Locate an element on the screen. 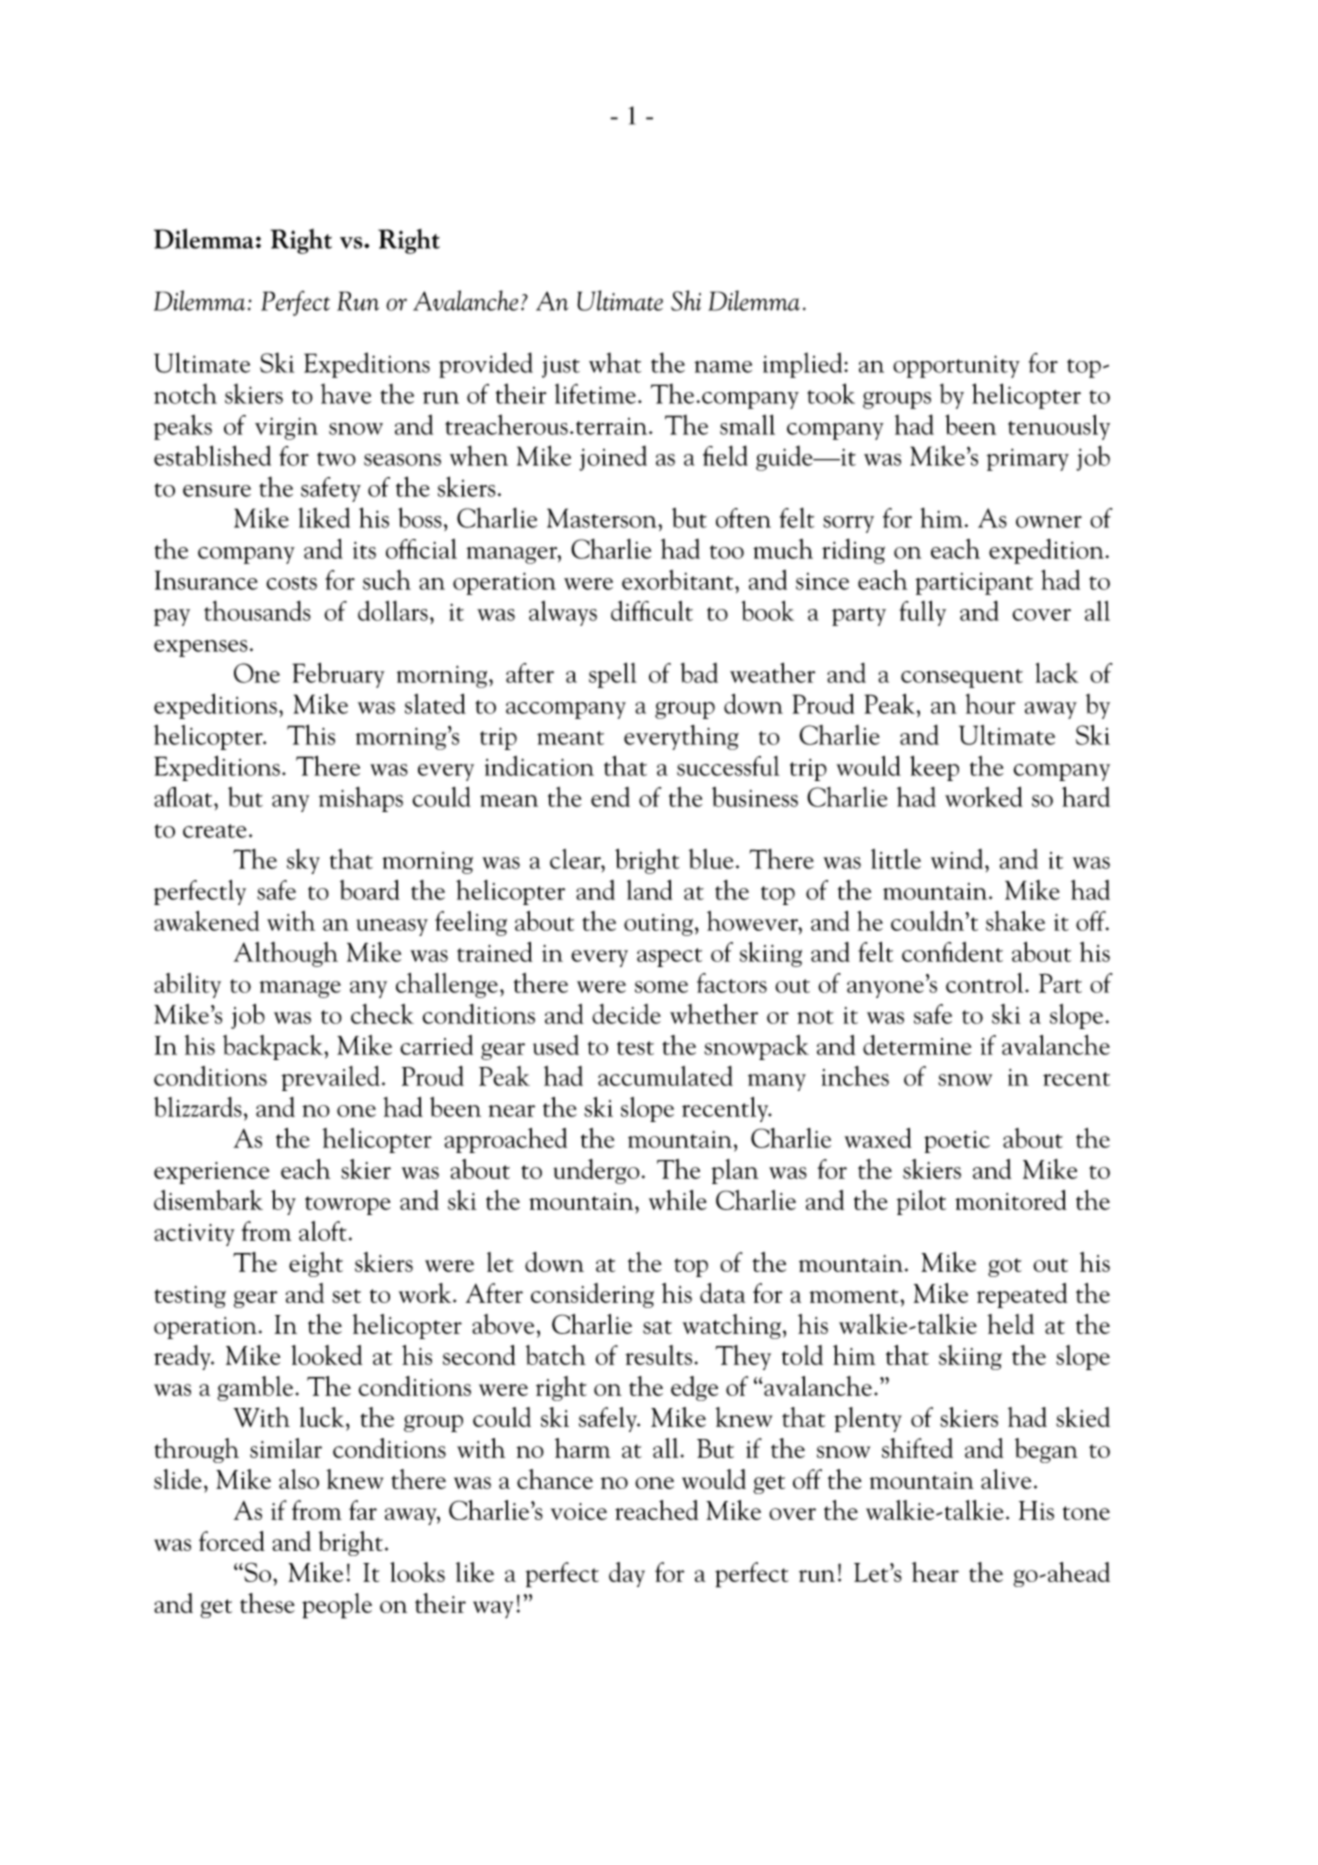 The image size is (1318, 1865). hear is located at coordinates (935, 1572).
